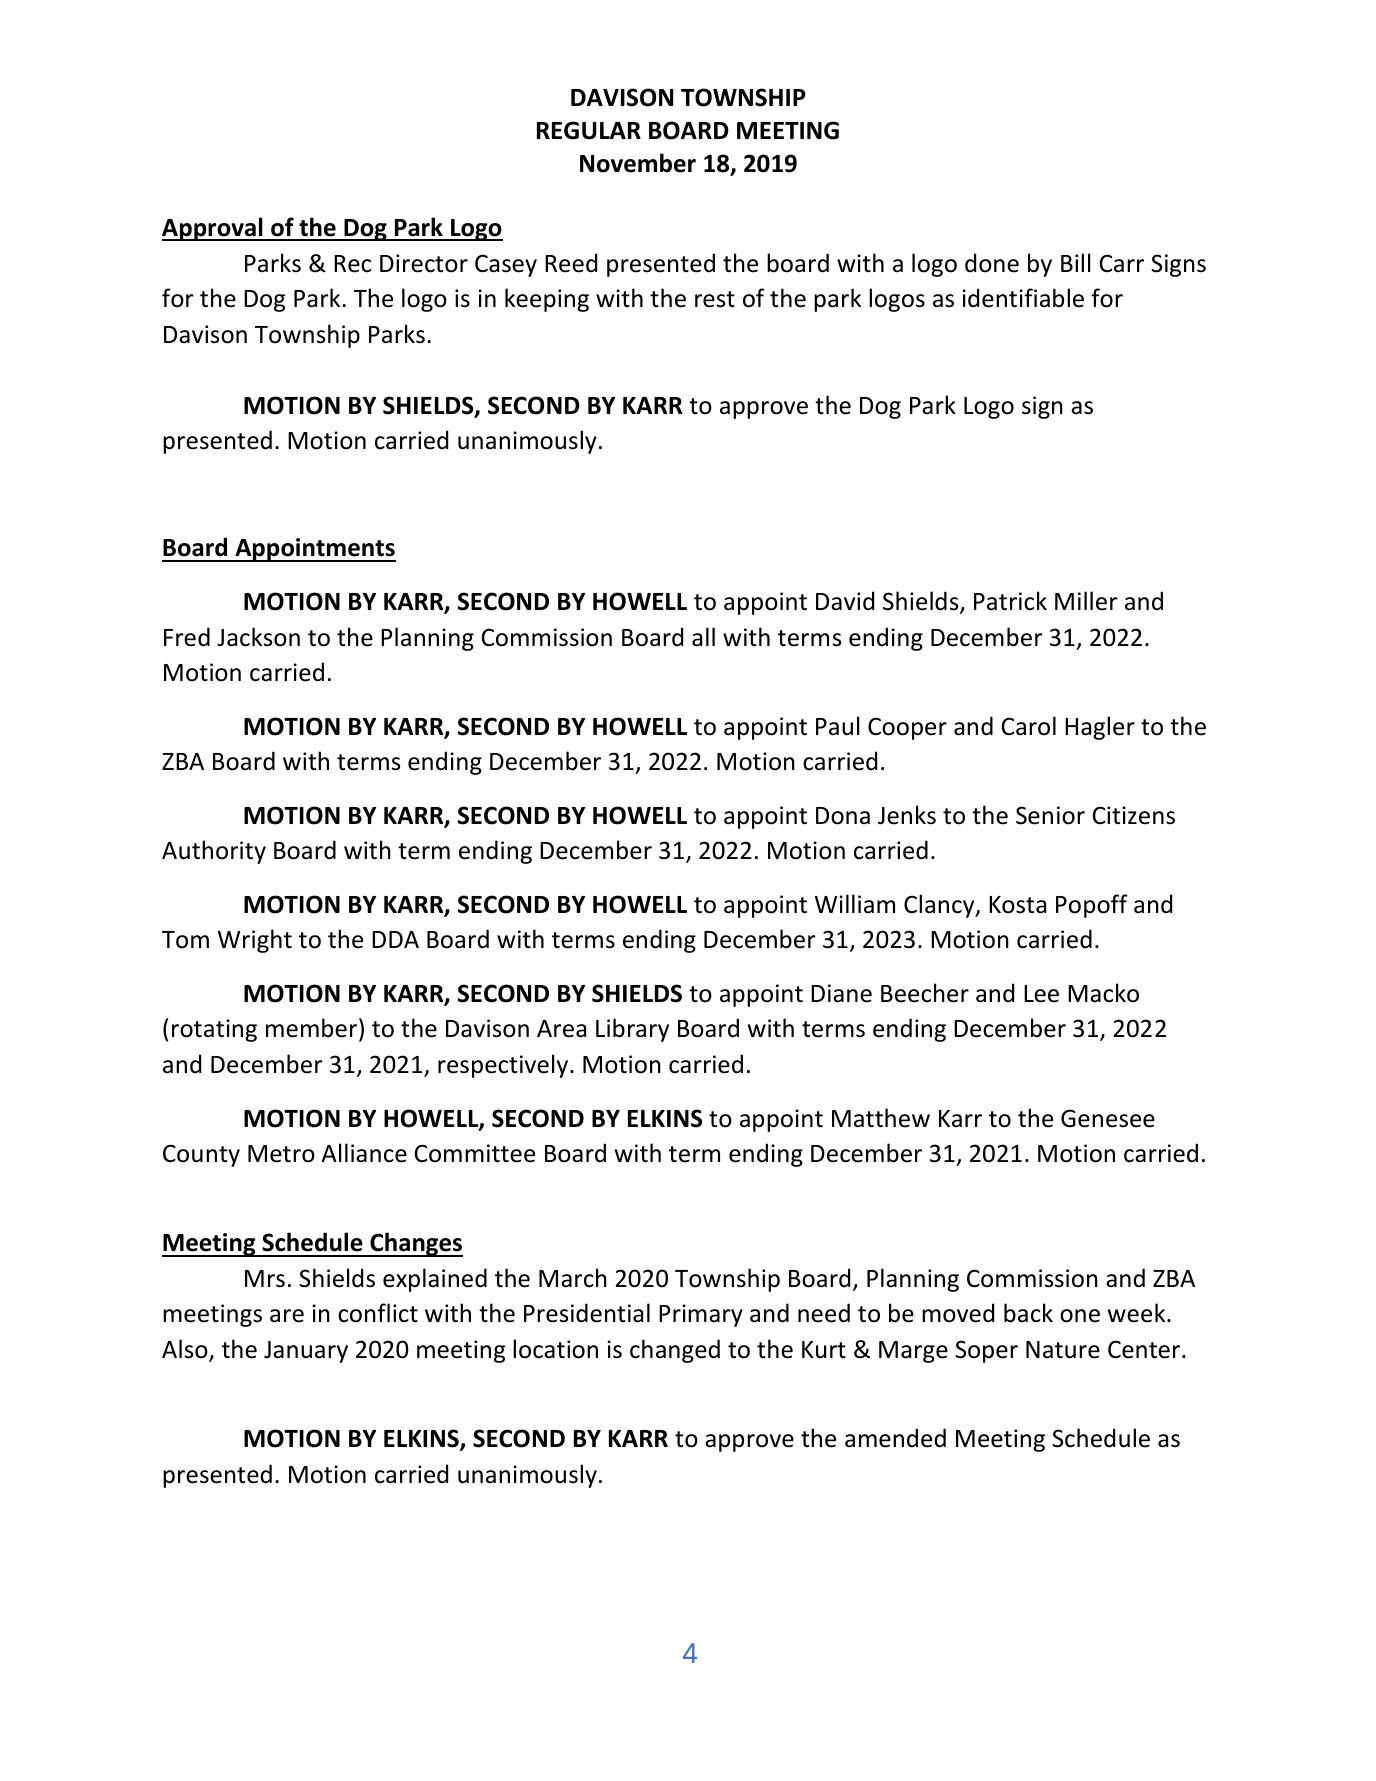  I want to click on changed, so click(675, 1351).
